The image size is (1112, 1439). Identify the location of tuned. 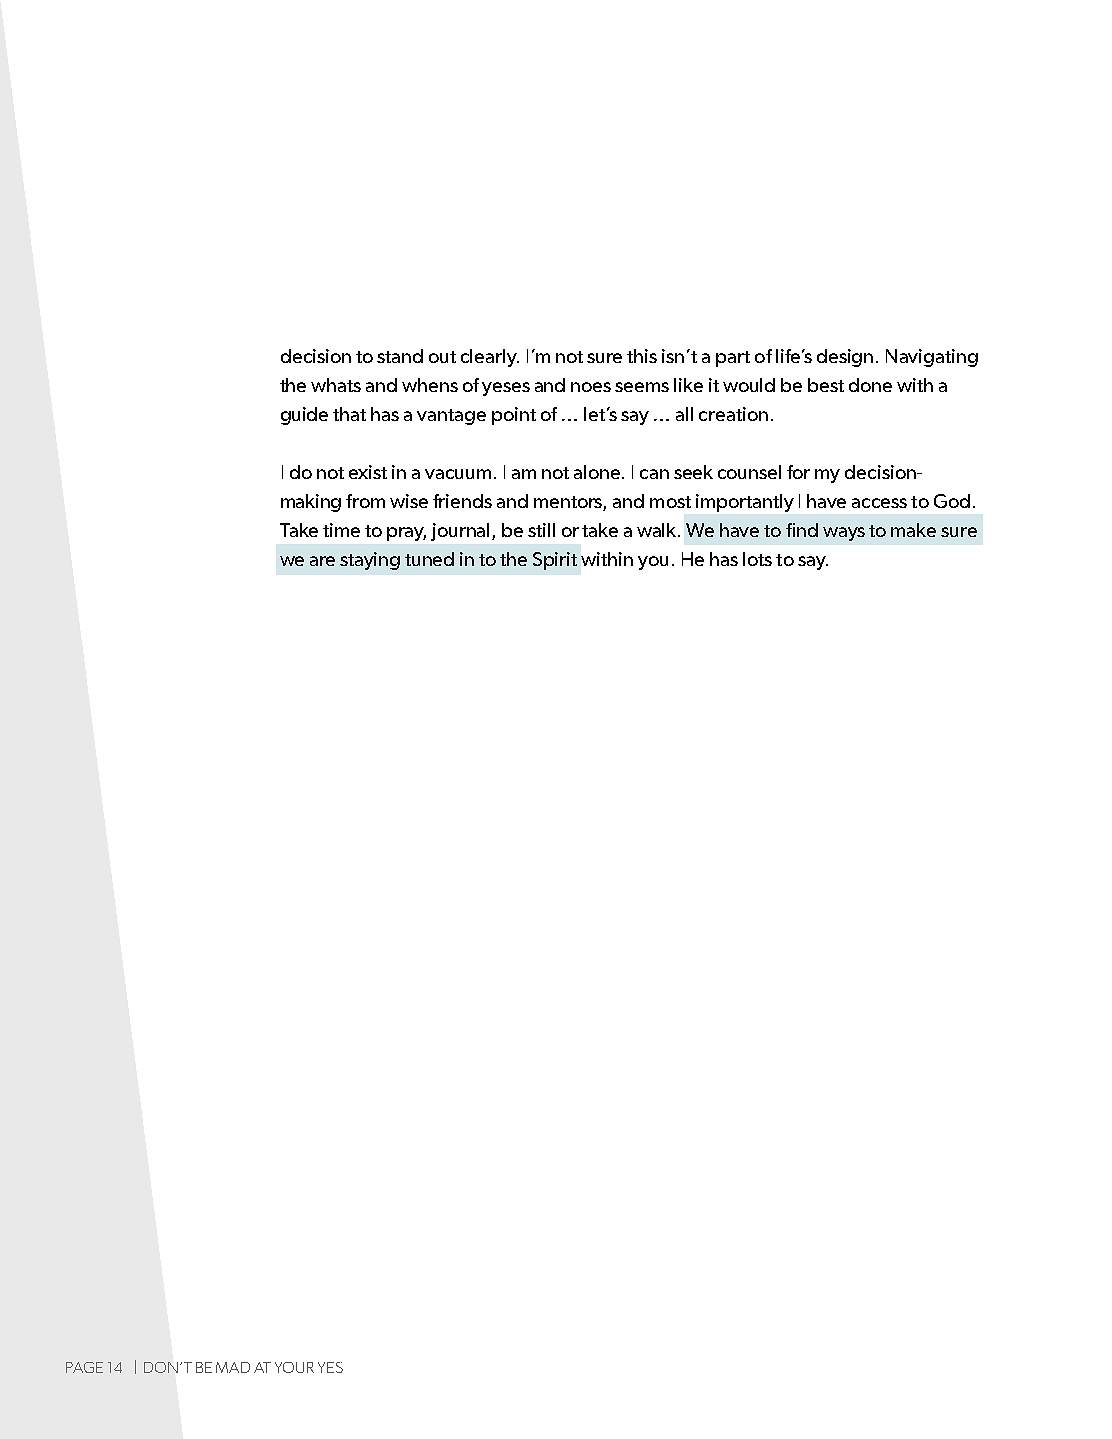
(429, 559).
